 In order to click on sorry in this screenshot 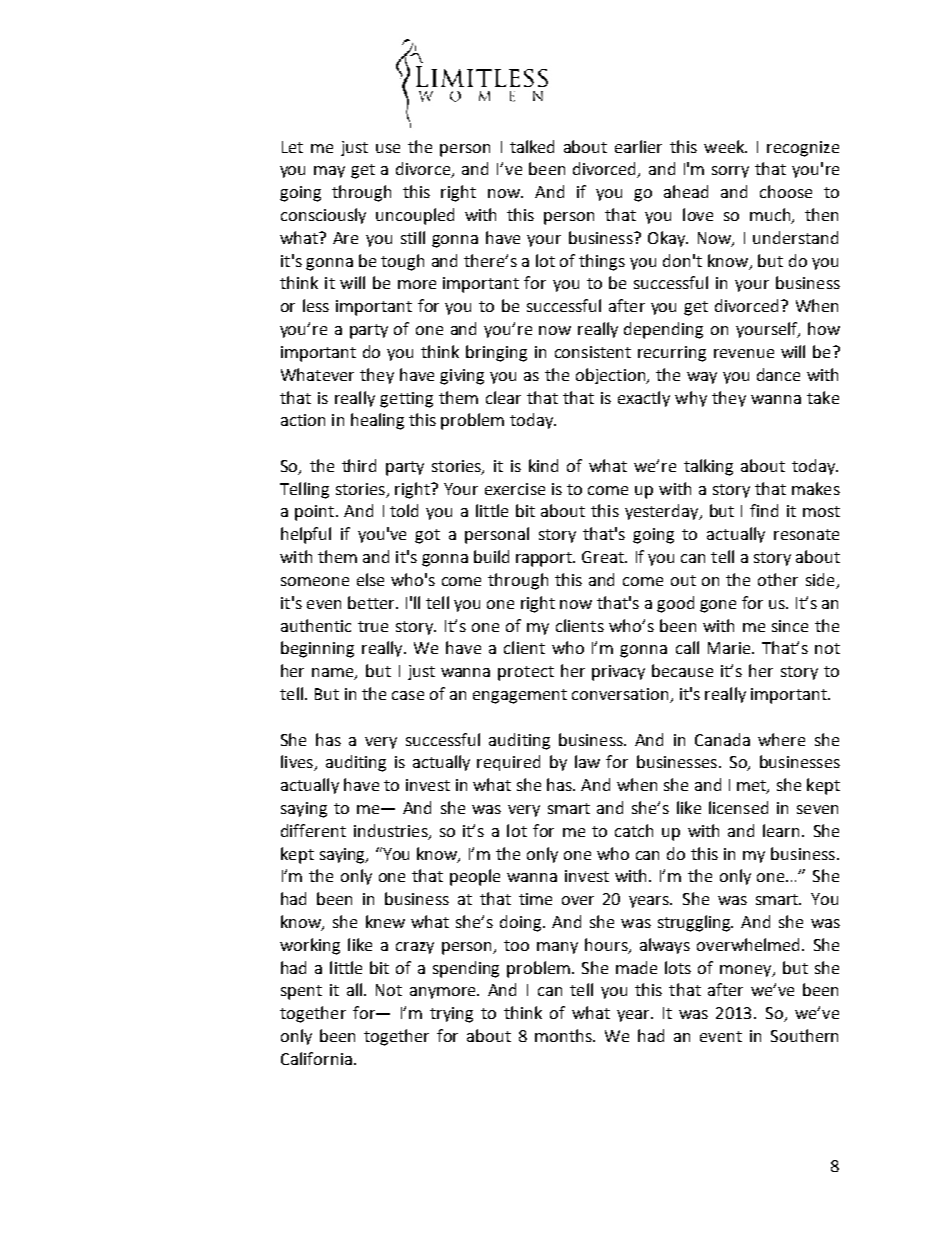, I will do `click(730, 172)`.
